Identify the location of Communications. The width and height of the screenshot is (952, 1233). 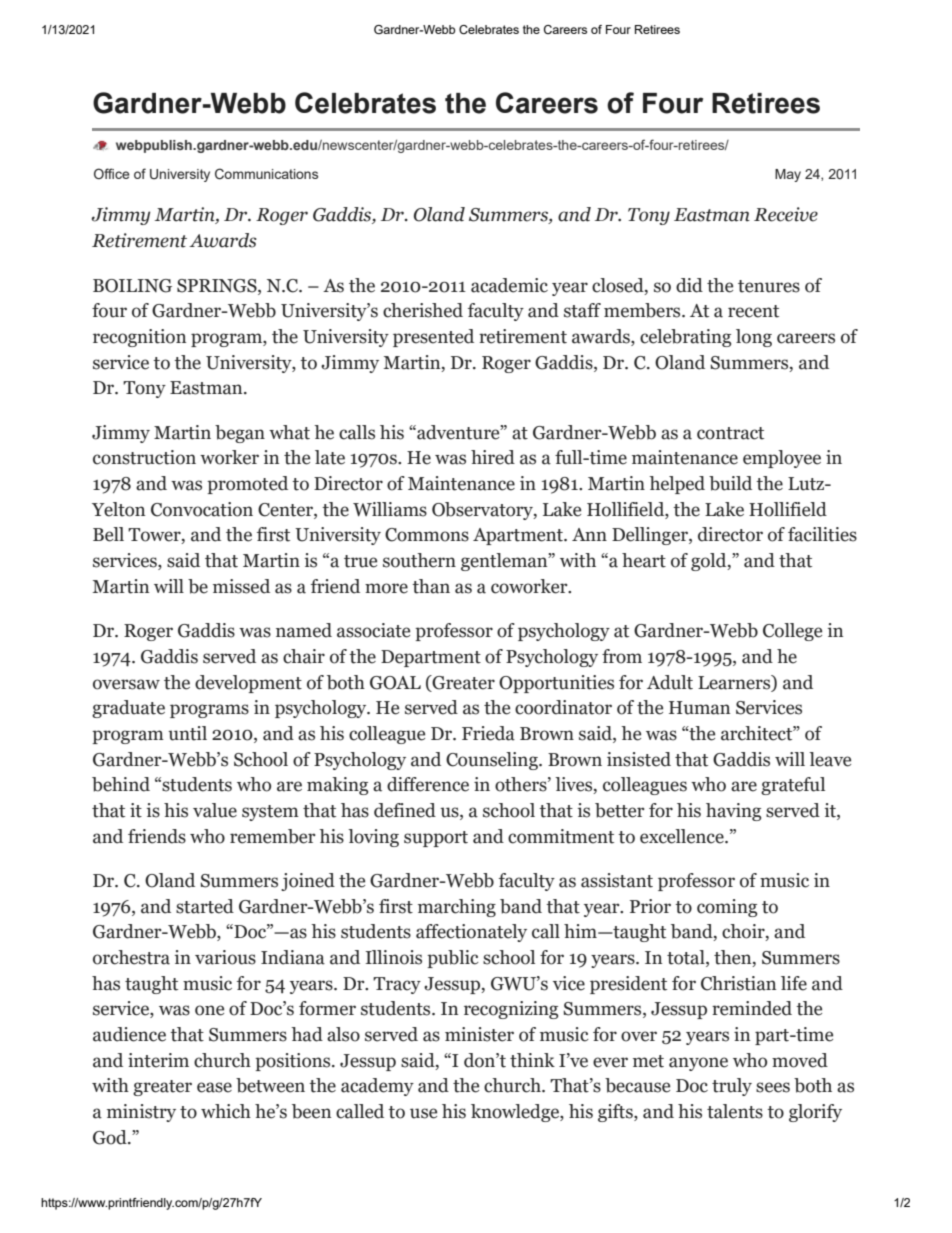
(266, 174).
